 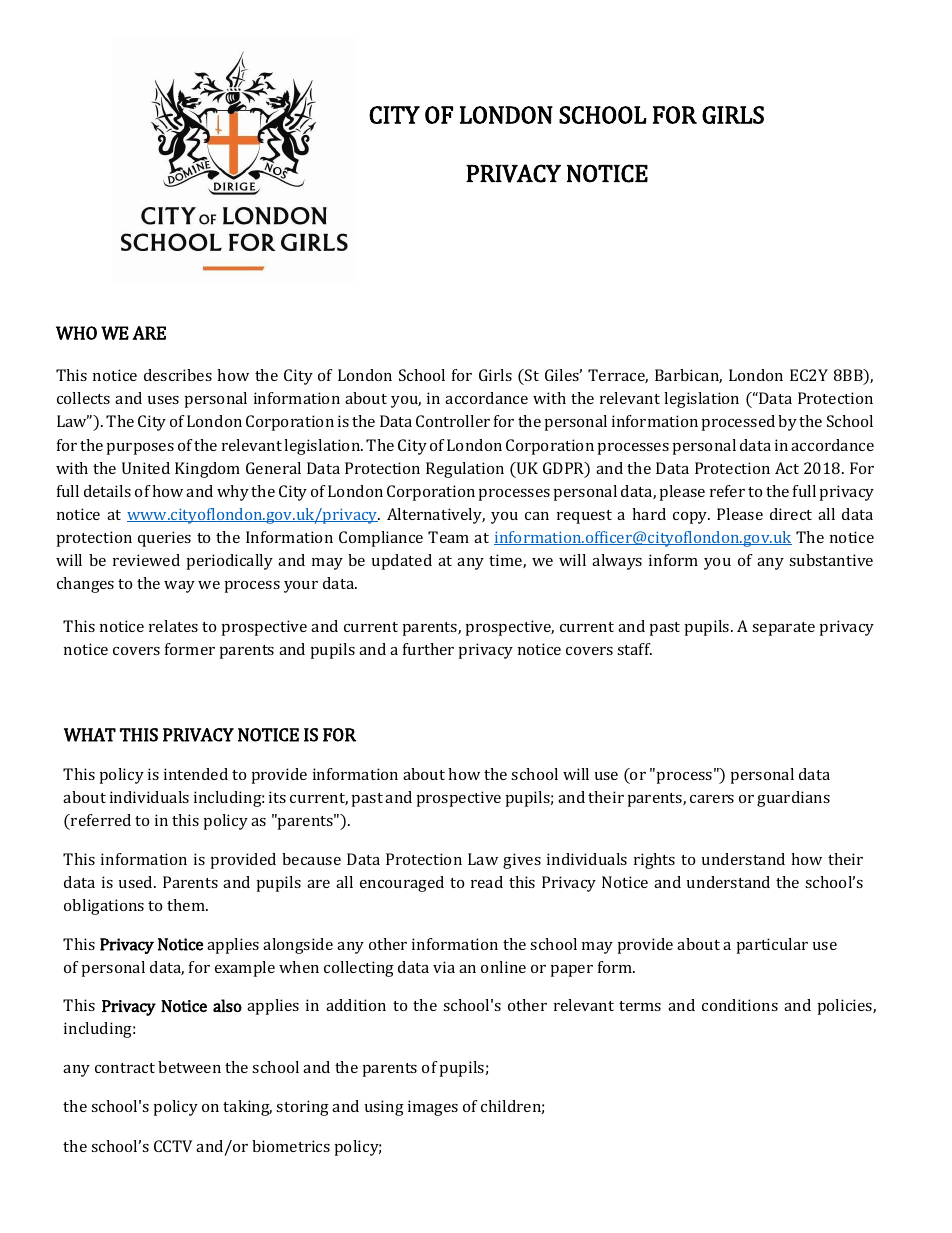 What do you see at coordinates (691, 518) in the image?
I see `copy` at bounding box center [691, 518].
